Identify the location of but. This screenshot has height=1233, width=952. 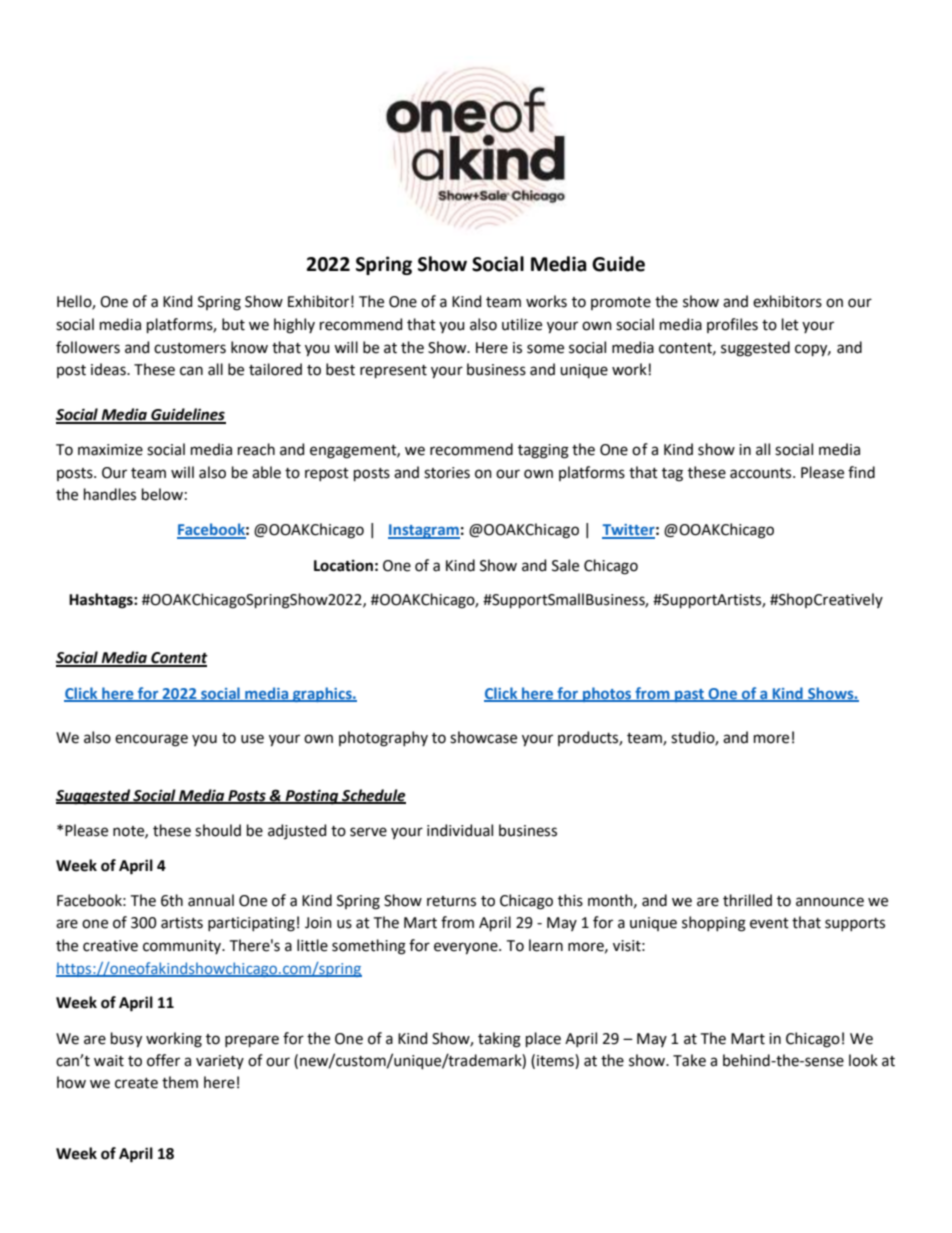
(233, 324).
